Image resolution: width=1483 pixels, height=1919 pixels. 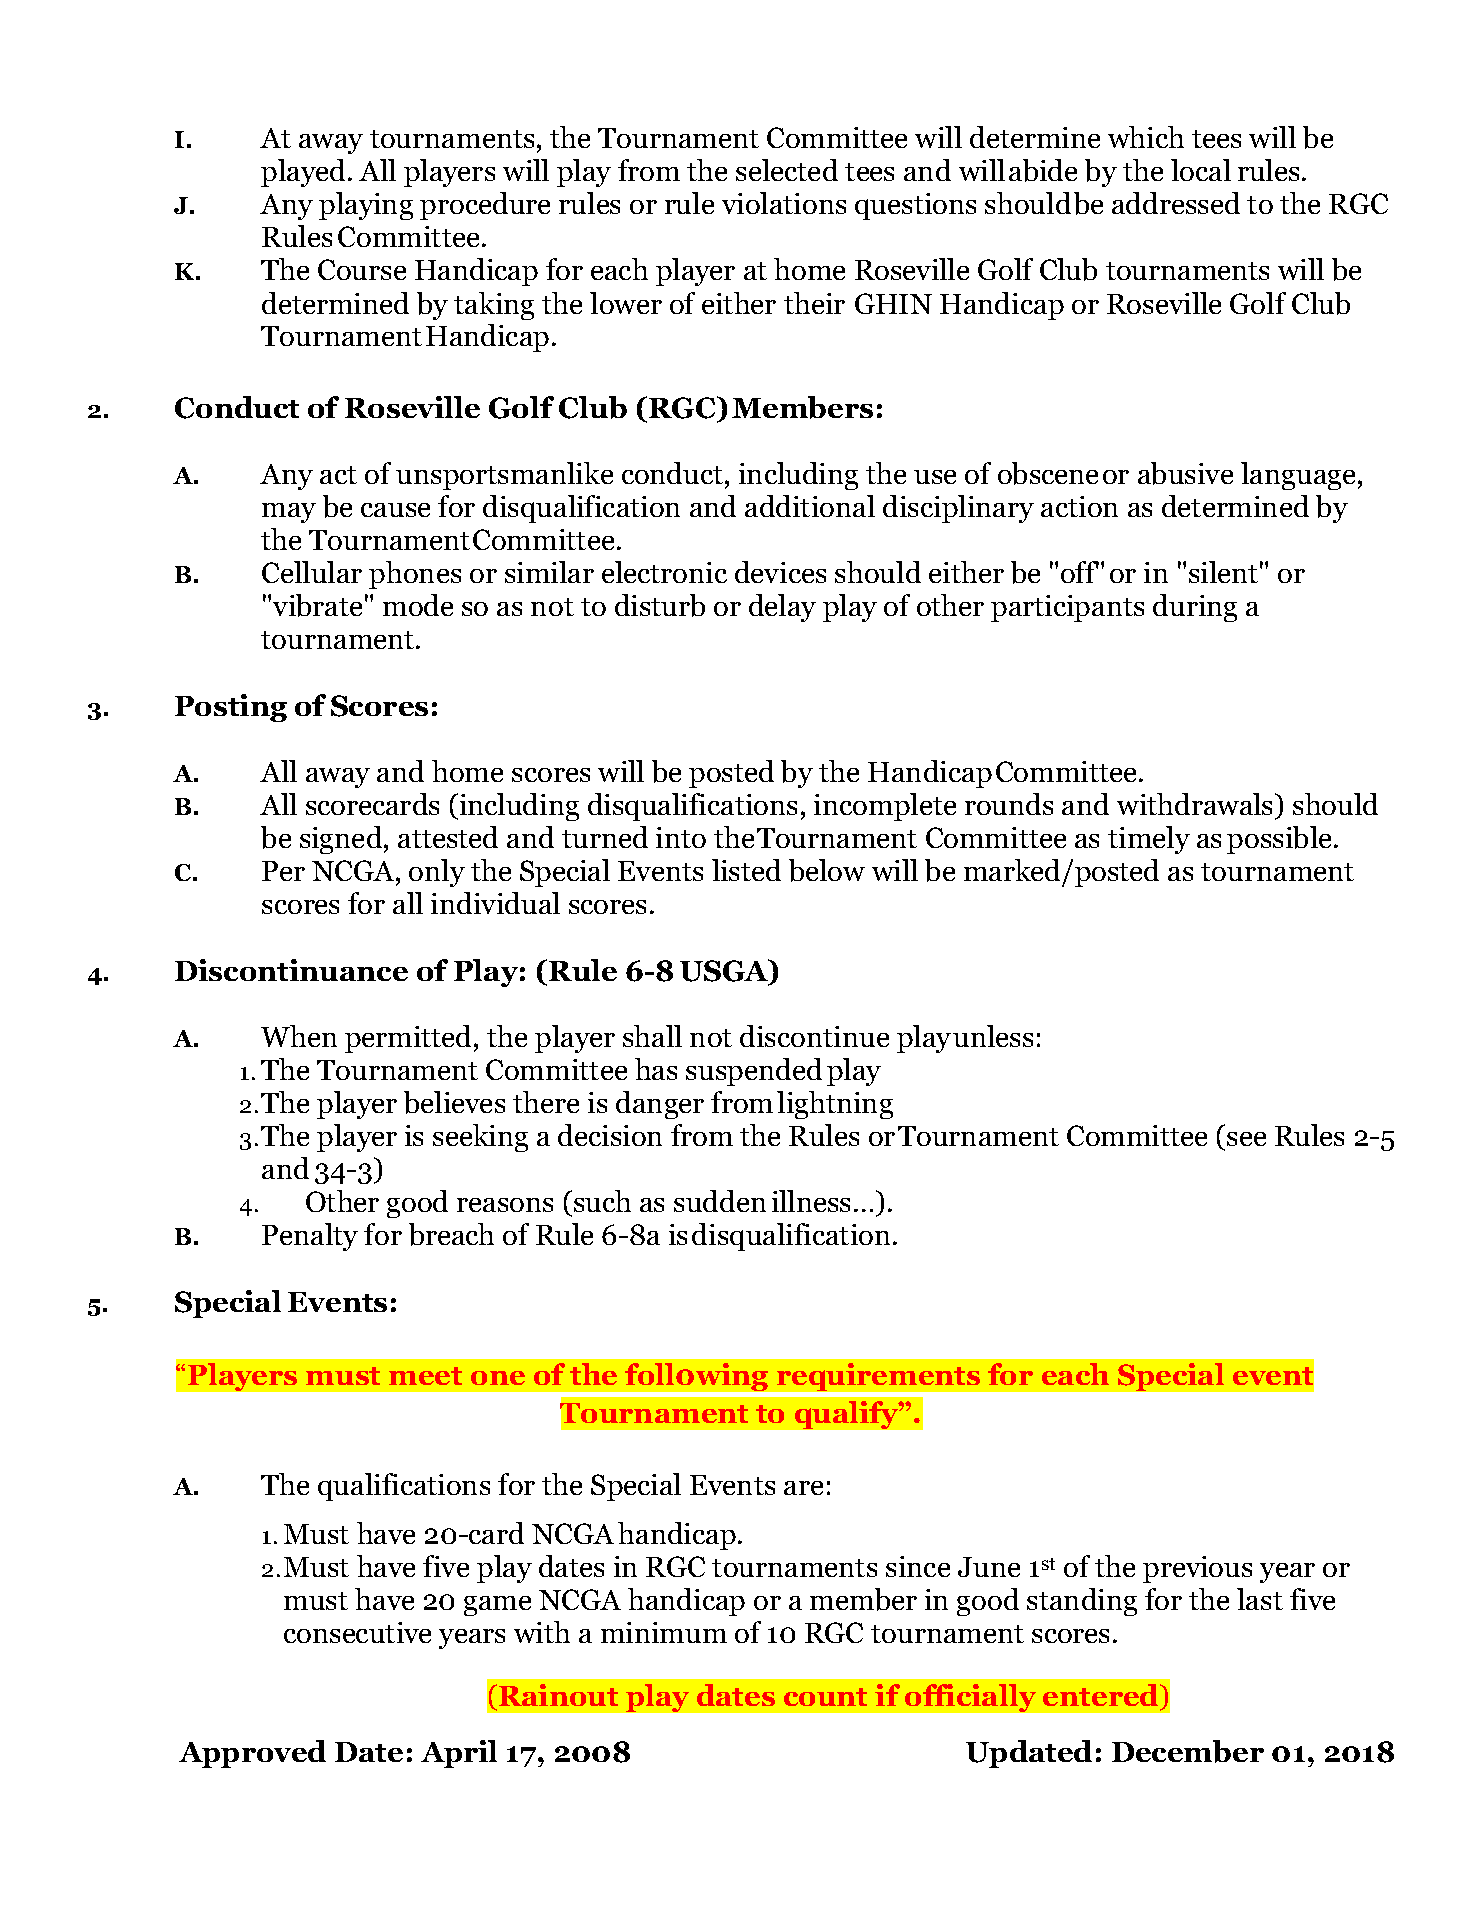 I want to click on during, so click(x=1195, y=608).
